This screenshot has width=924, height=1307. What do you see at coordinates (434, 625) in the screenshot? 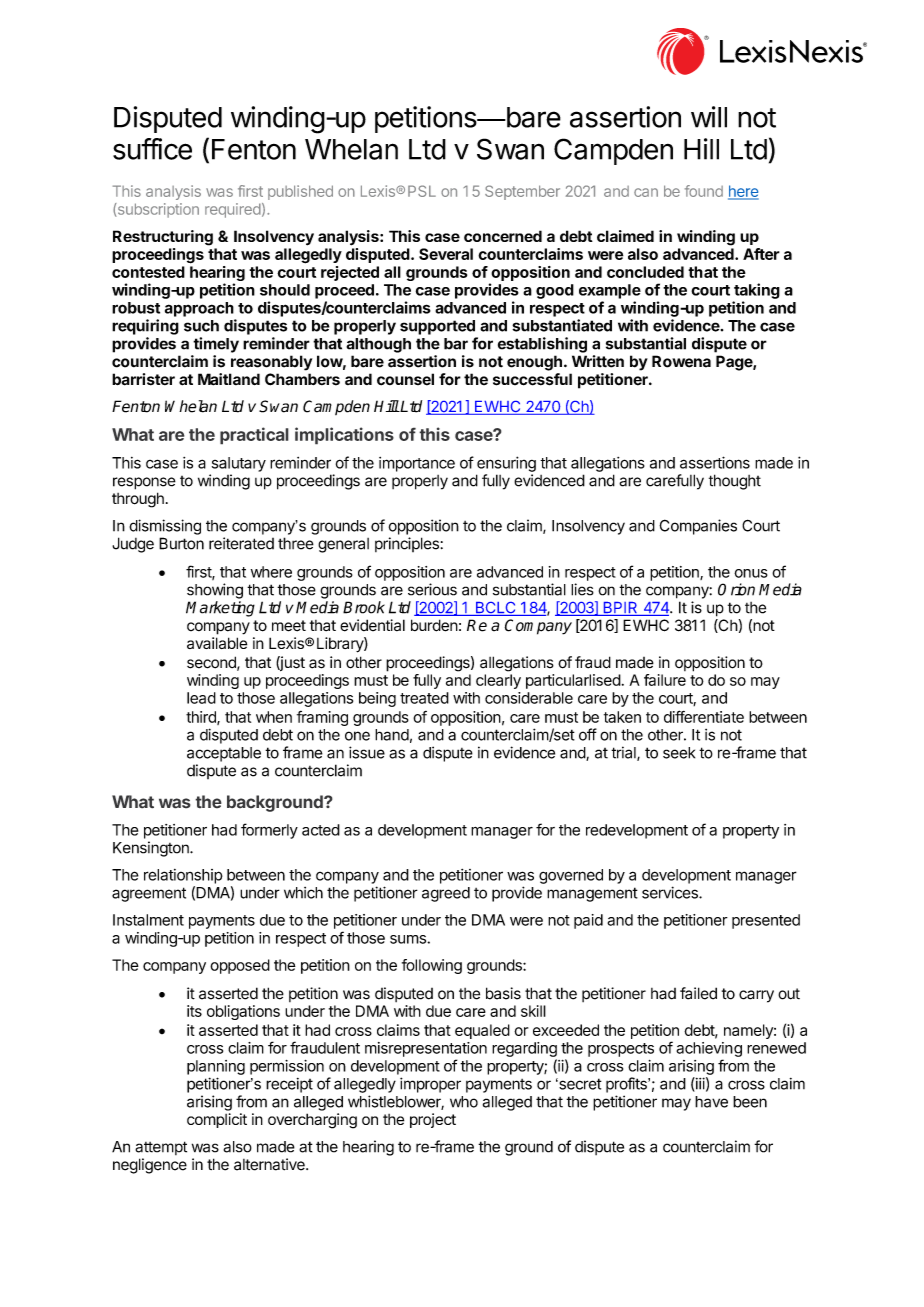
I see `burden` at bounding box center [434, 625].
